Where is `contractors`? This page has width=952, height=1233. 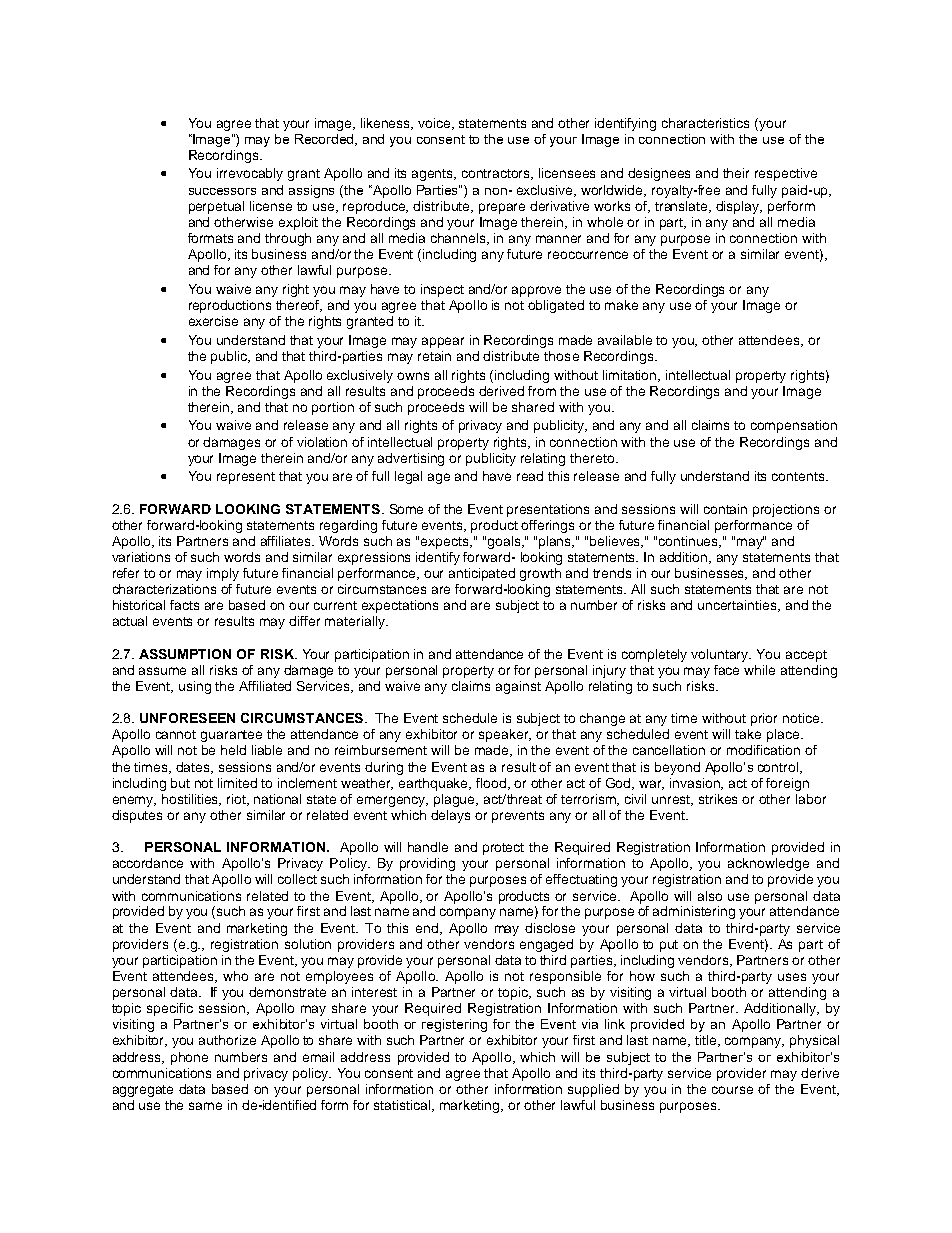
contractors is located at coordinates (497, 174).
